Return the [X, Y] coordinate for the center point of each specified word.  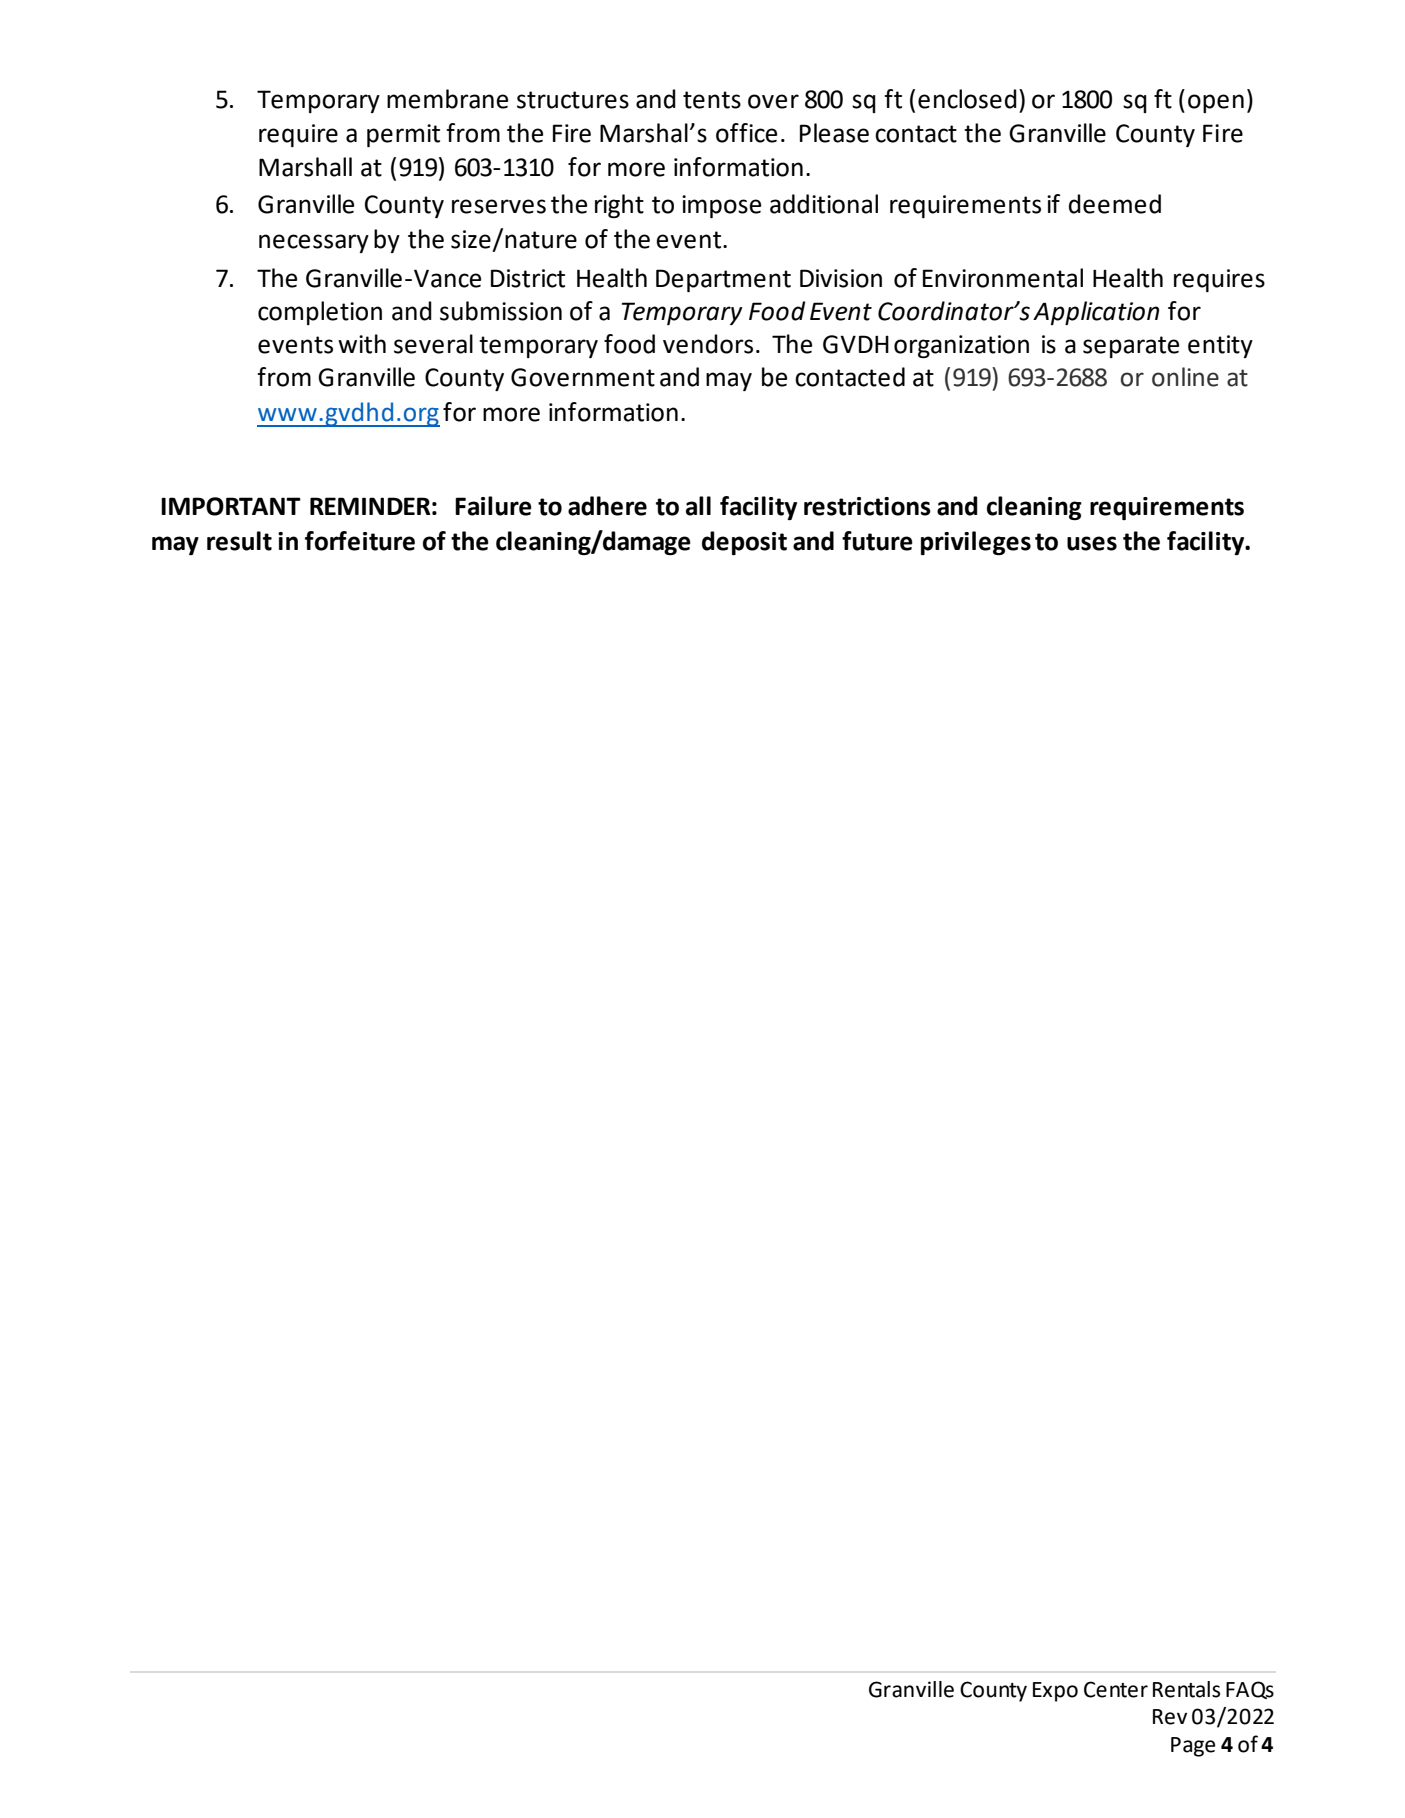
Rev [1170, 1717]
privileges [976, 543]
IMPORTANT [231, 506]
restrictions [867, 506]
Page [1193, 1747]
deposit [744, 543]
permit [403, 135]
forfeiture [360, 541]
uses [1092, 543]
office [746, 133]
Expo [1055, 1692]
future [877, 541]
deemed [1115, 204]
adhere [607, 506]
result [239, 541]
